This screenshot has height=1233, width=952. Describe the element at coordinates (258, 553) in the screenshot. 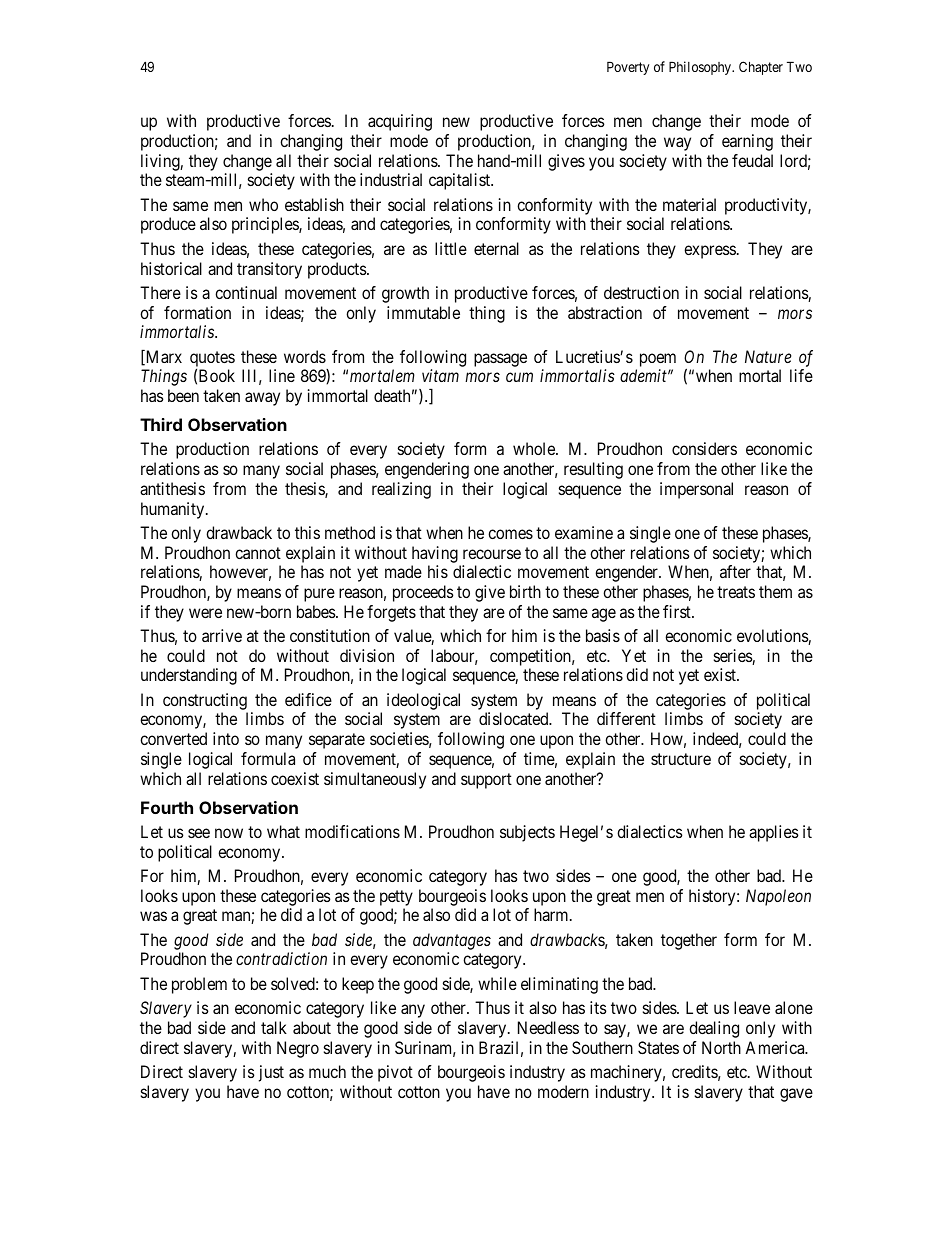

I see `cannot` at that location.
